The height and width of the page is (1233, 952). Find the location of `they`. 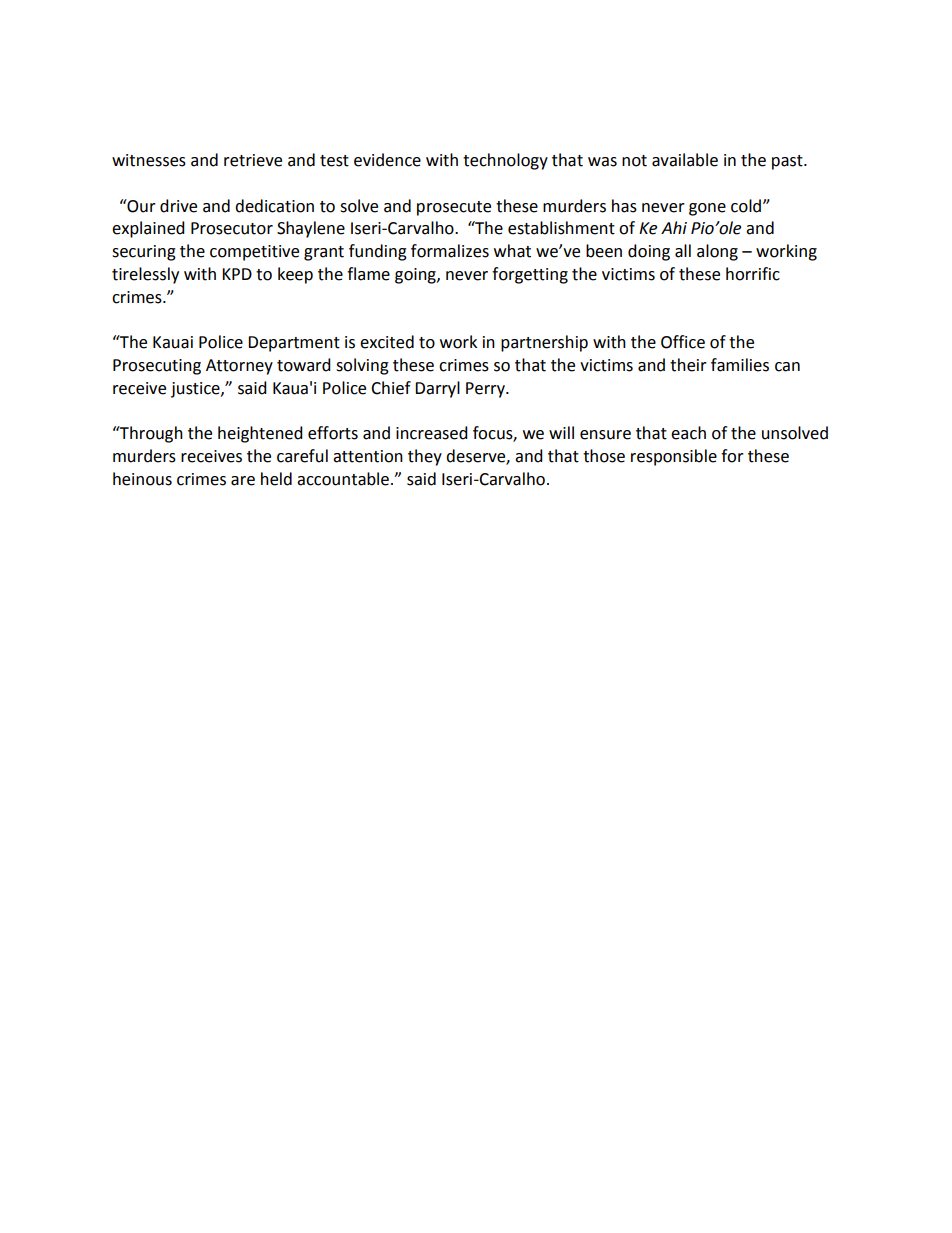

they is located at coordinates (425, 457).
